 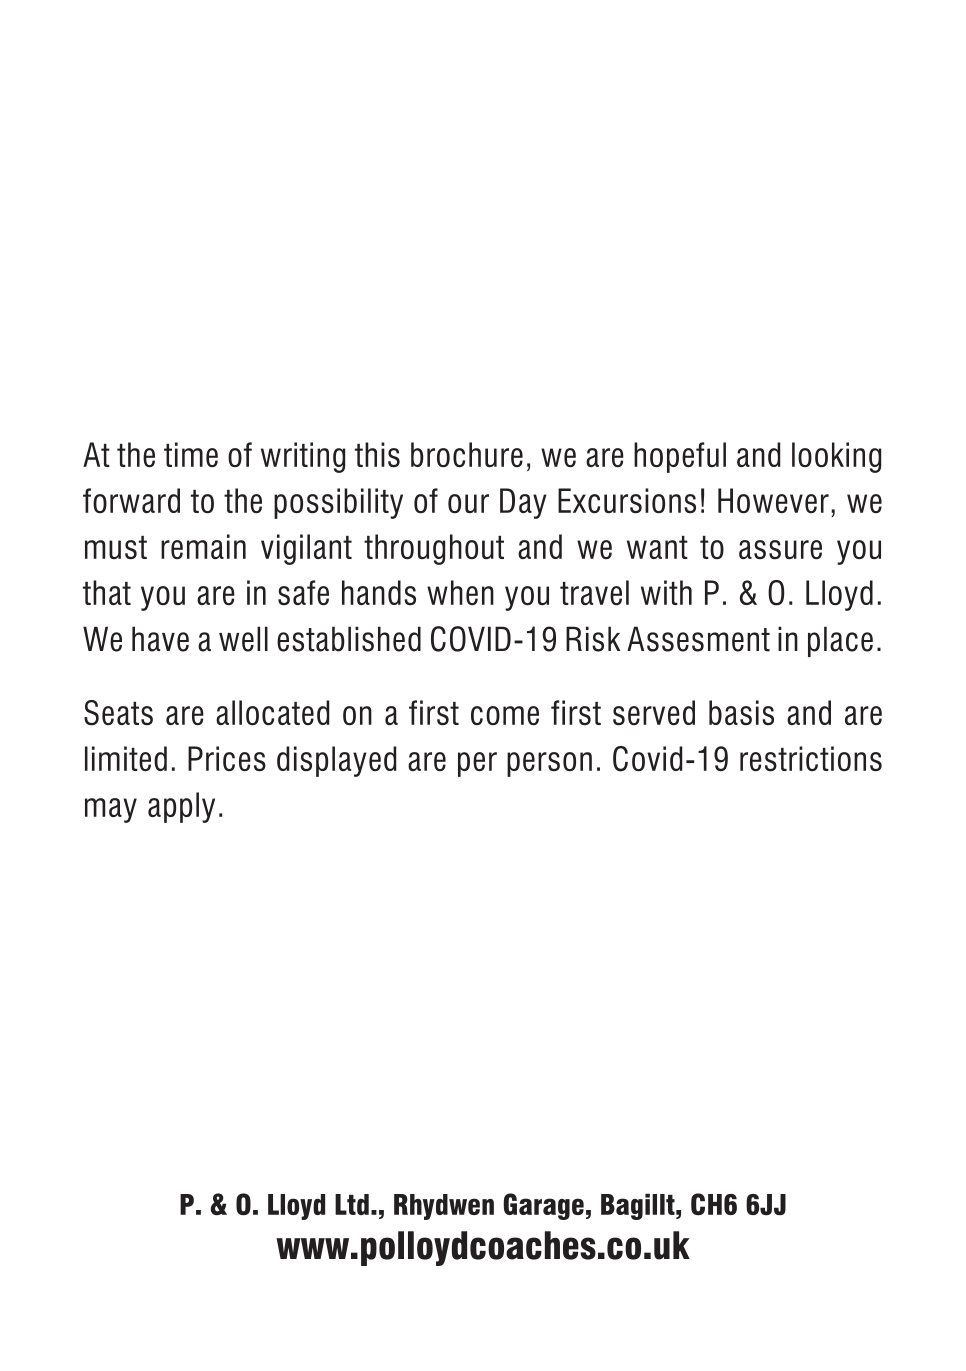 What do you see at coordinates (352, 1204) in the page?
I see `Ltd` at bounding box center [352, 1204].
